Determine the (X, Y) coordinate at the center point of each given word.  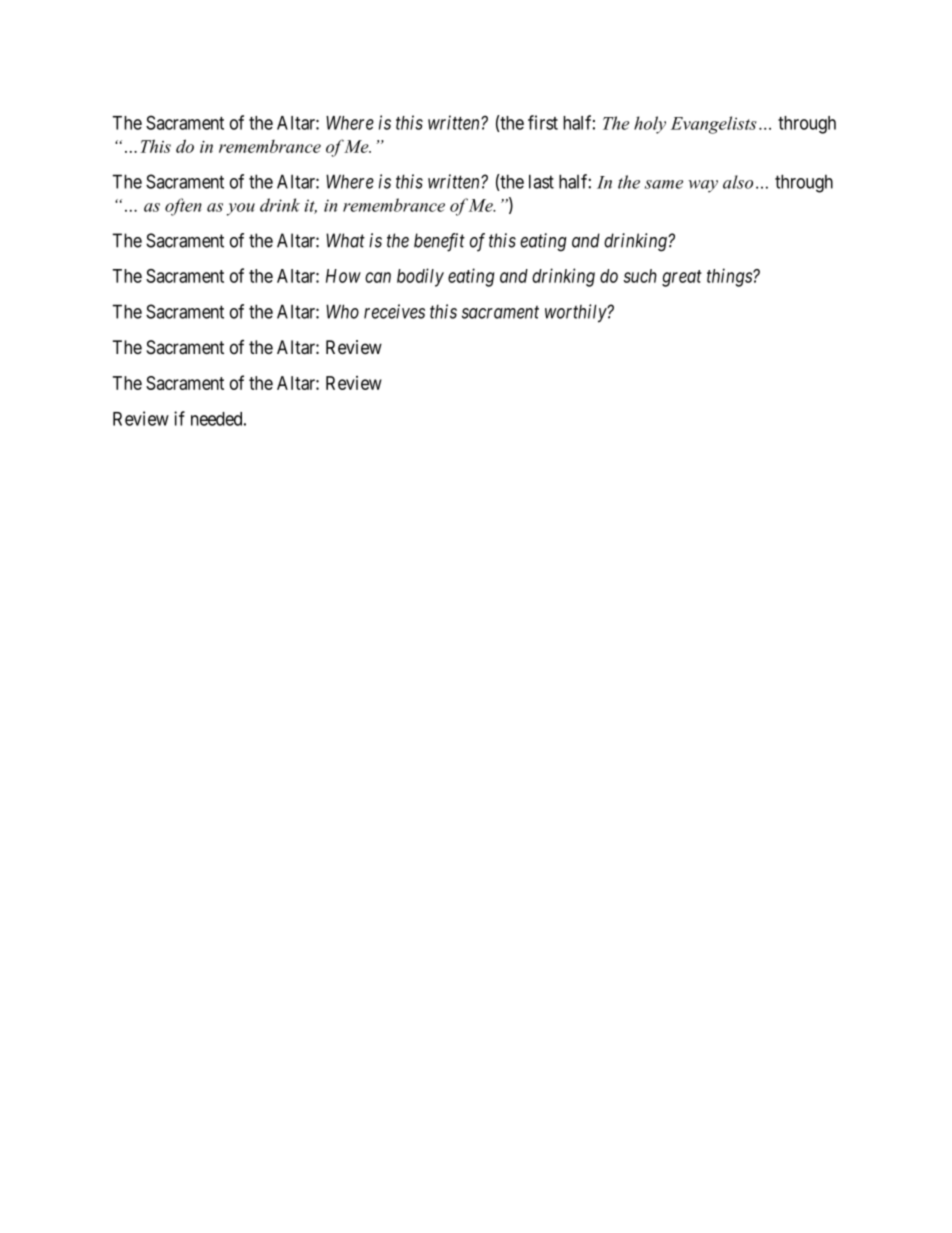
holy (650, 125)
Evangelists (714, 125)
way (703, 186)
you (241, 209)
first (543, 122)
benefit (439, 242)
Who (342, 311)
